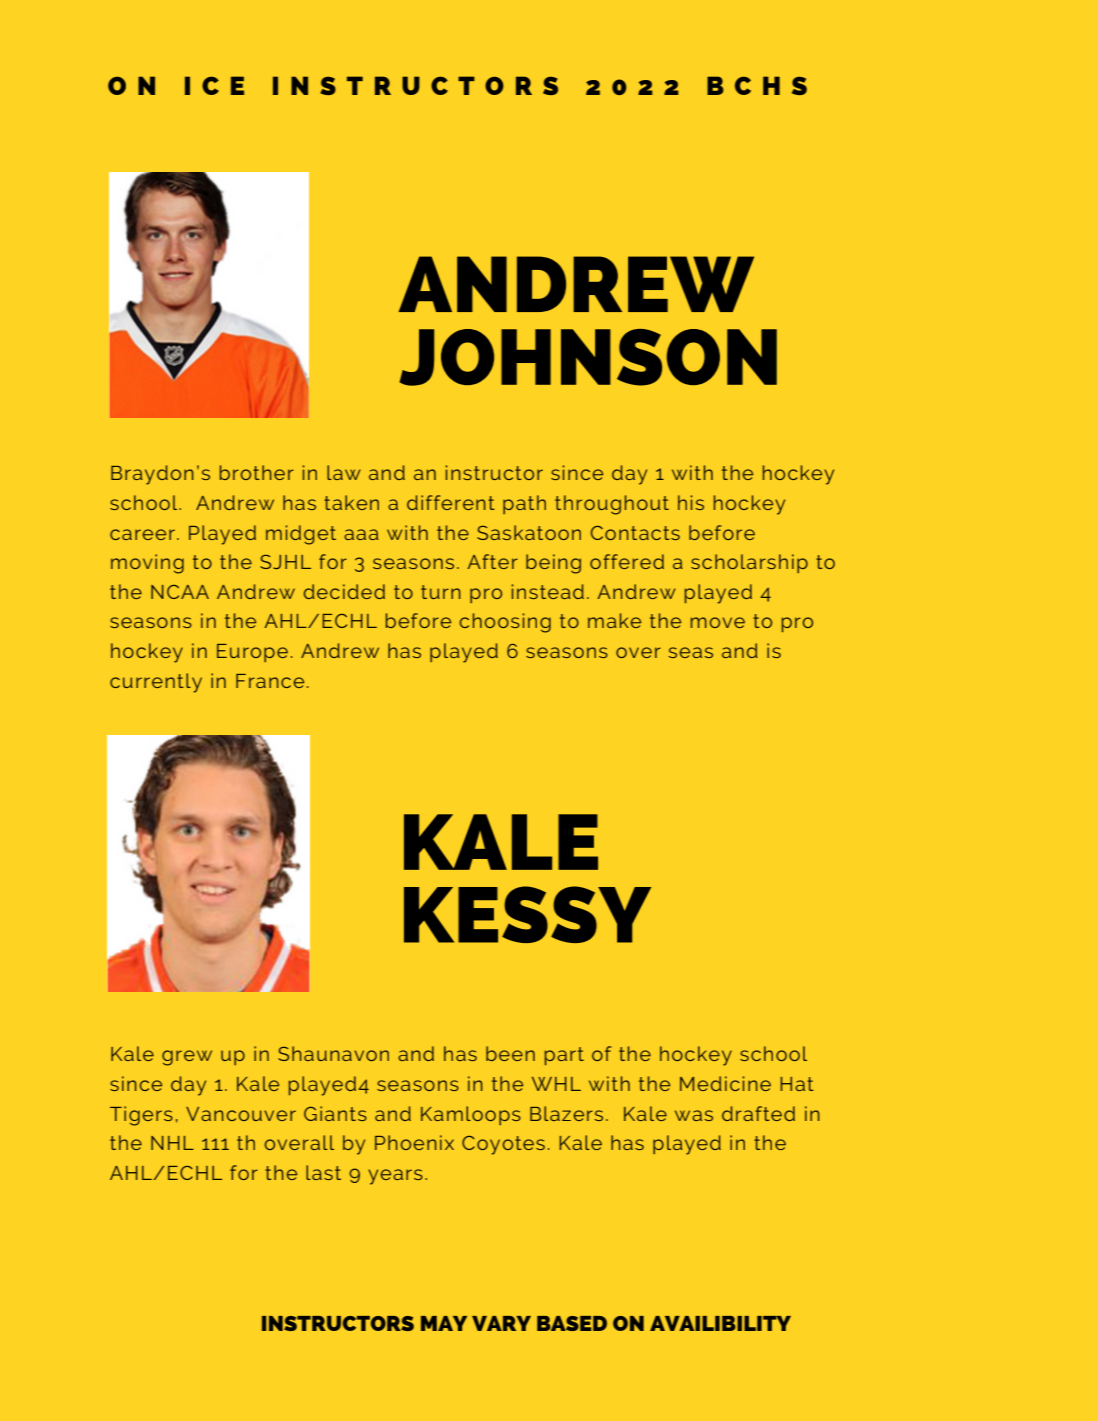 This screenshot has height=1421, width=1098. I want to click on been, so click(510, 1053).
